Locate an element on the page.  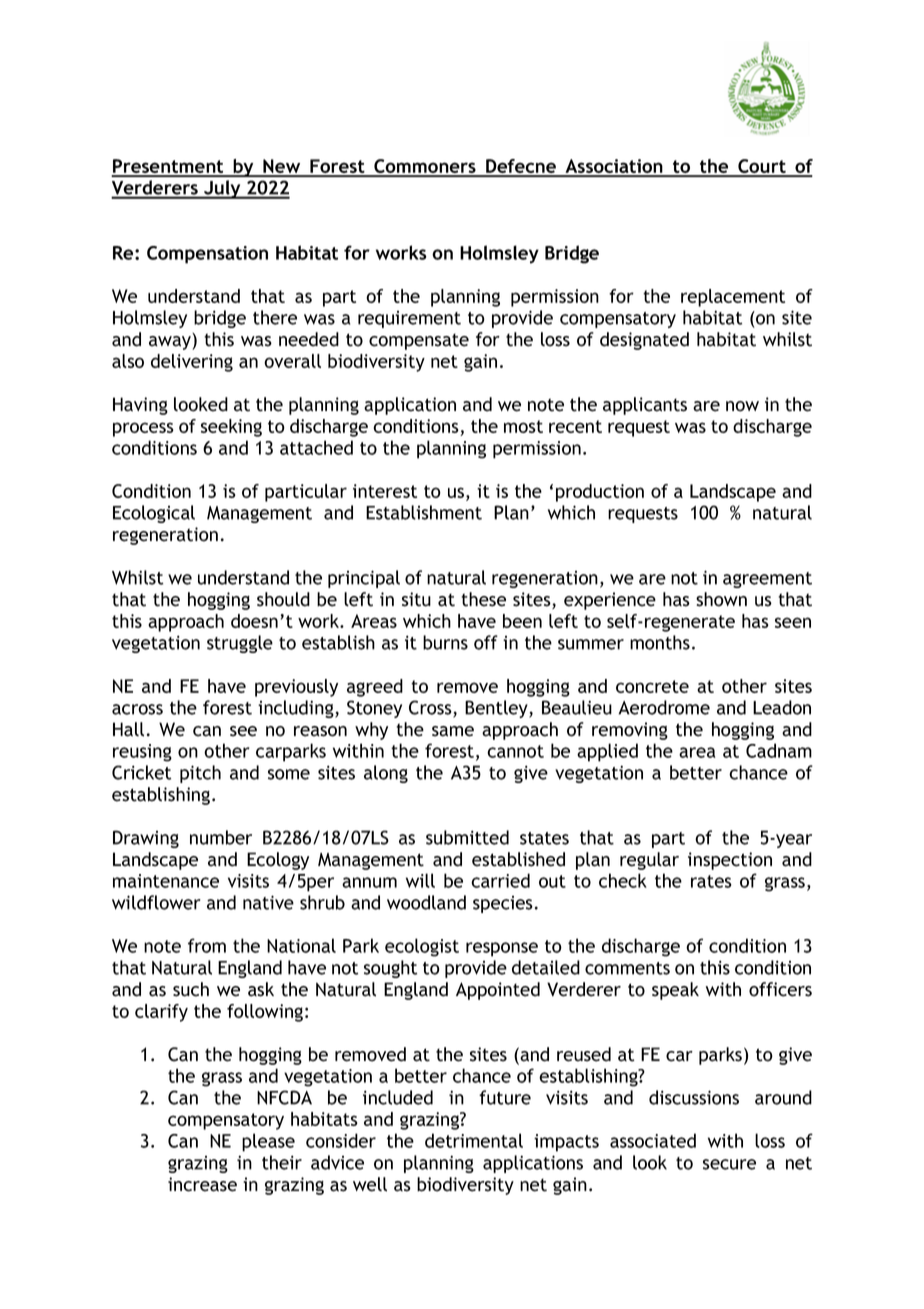
July is located at coordinates (222, 189).
